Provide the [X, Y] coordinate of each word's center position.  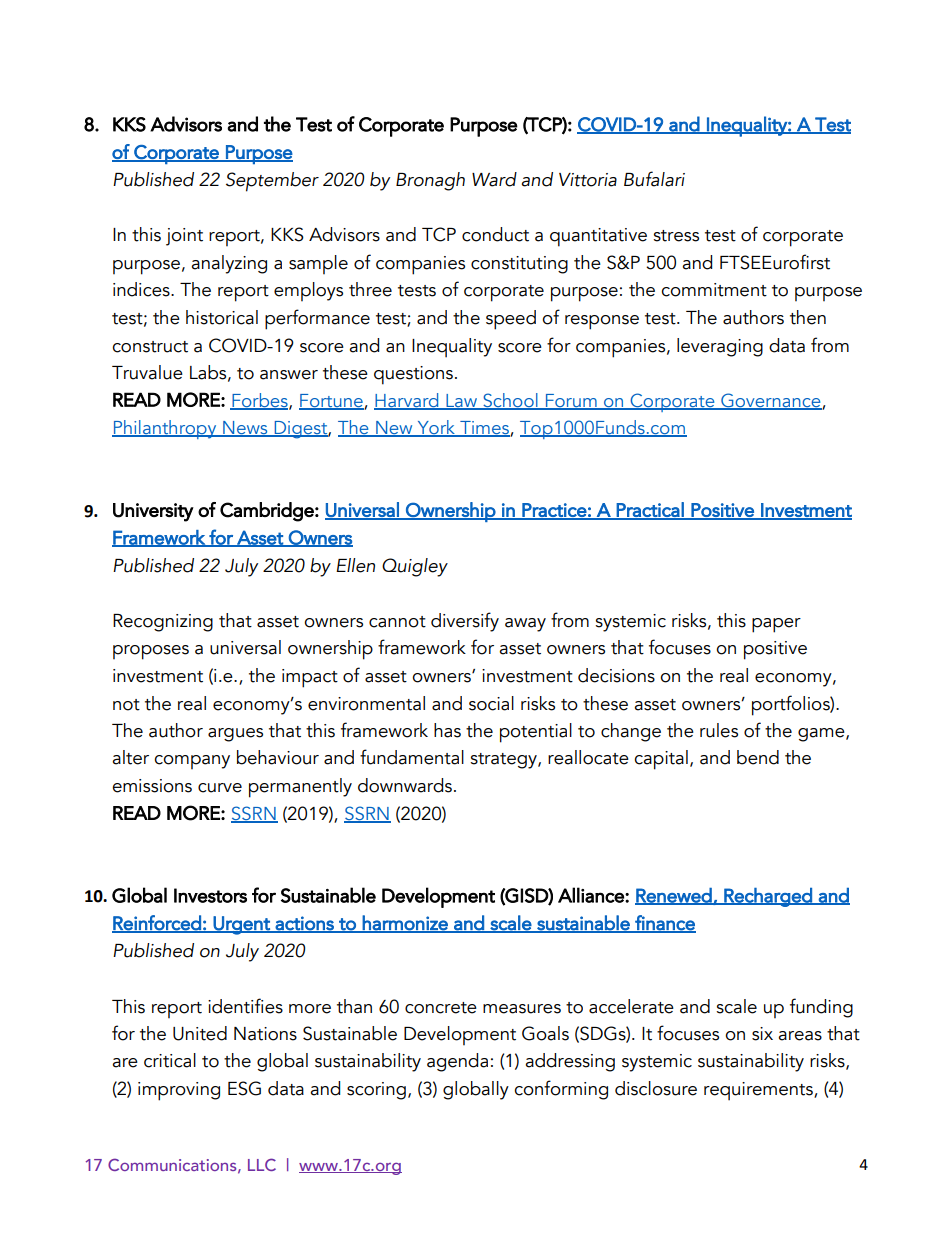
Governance [771, 401]
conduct [495, 234]
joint [184, 237]
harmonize [405, 923]
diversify [465, 622]
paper [776, 625]
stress [676, 236]
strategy [504, 761]
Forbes [260, 401]
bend [758, 757]
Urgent [242, 925]
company [192, 762]
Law [462, 401]
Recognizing [163, 623]
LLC [262, 1164]
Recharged [768, 897]
